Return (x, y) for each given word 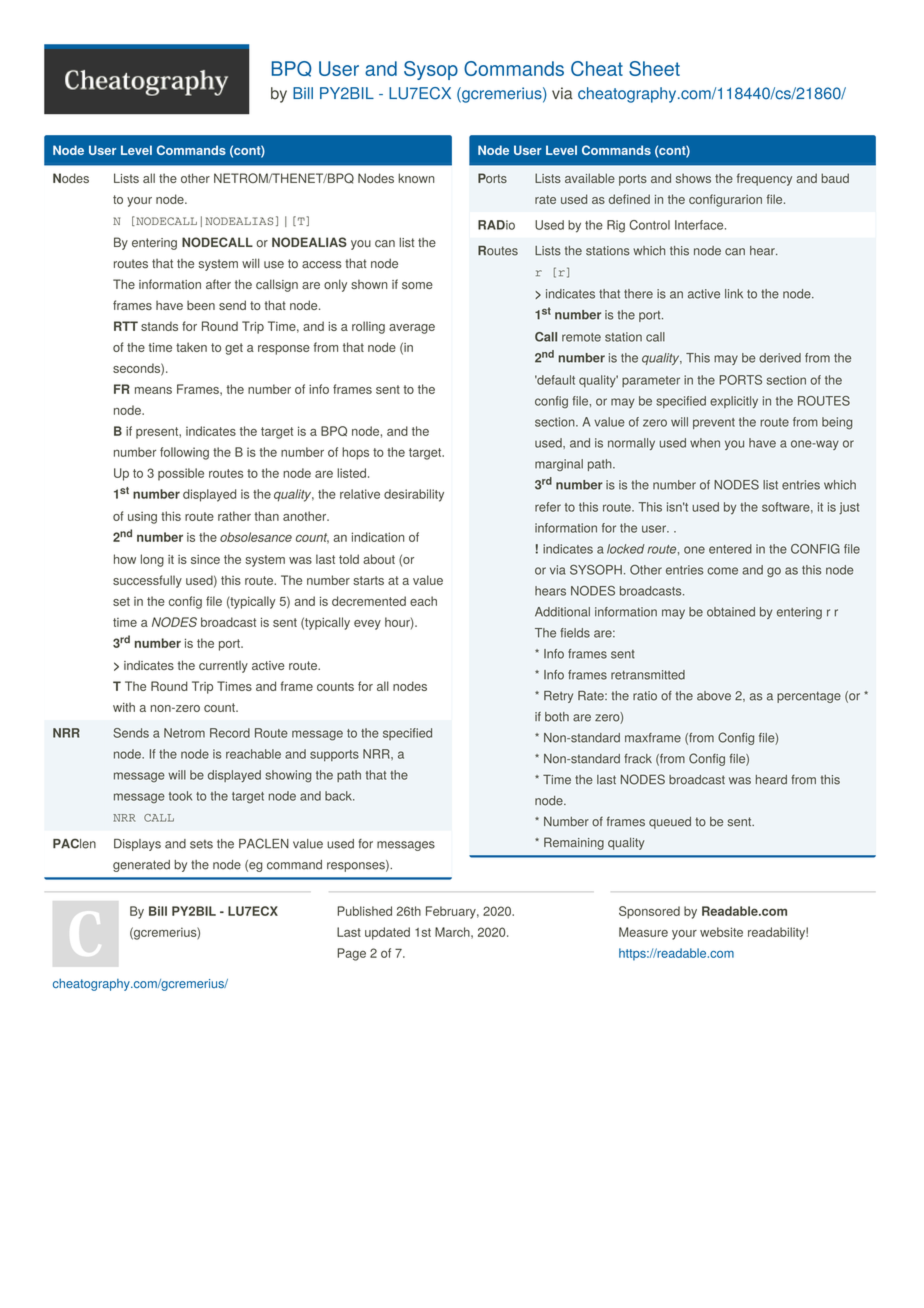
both (557, 717)
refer (548, 507)
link (734, 293)
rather (234, 516)
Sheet (654, 68)
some (417, 285)
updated (387, 933)
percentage (809, 697)
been (201, 305)
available (590, 178)
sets (201, 844)
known (416, 178)
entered (730, 549)
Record (230, 733)
